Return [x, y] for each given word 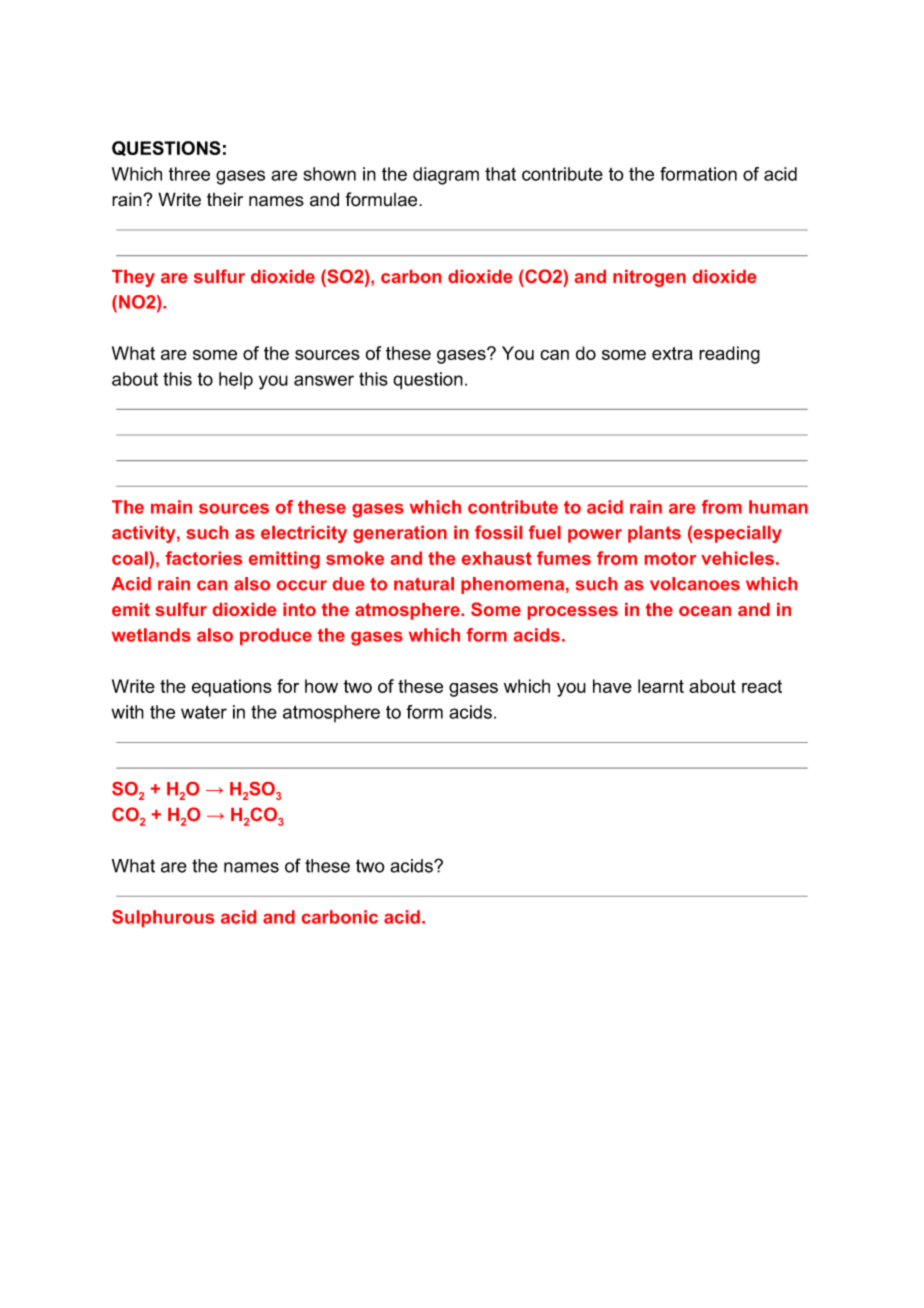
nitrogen [649, 278]
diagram [446, 176]
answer [324, 380]
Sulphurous [163, 918]
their [225, 199]
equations [232, 688]
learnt [661, 686]
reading [729, 355]
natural [424, 584]
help [236, 380]
